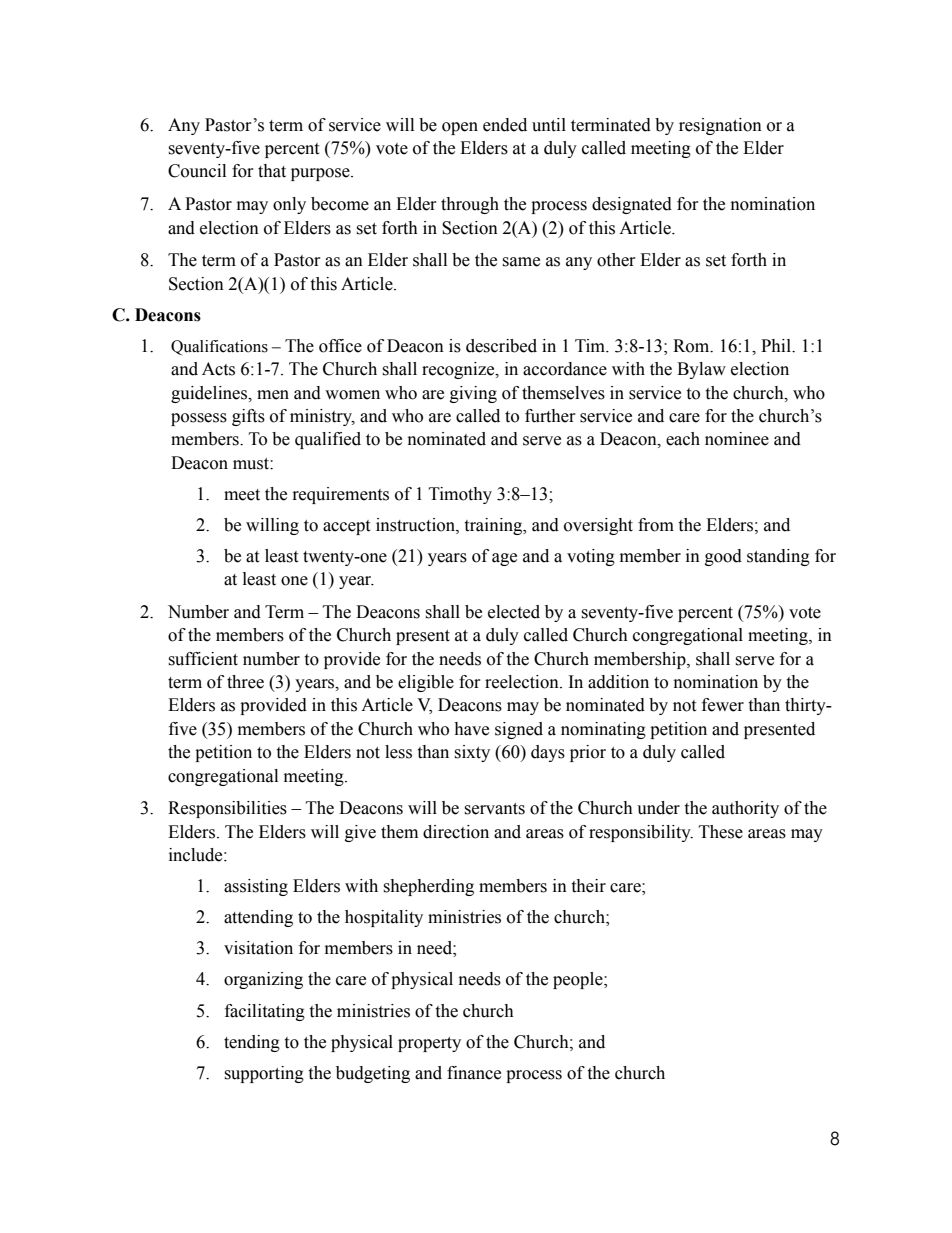  Describe the element at coordinates (588, 886) in the screenshot. I see `their` at that location.
